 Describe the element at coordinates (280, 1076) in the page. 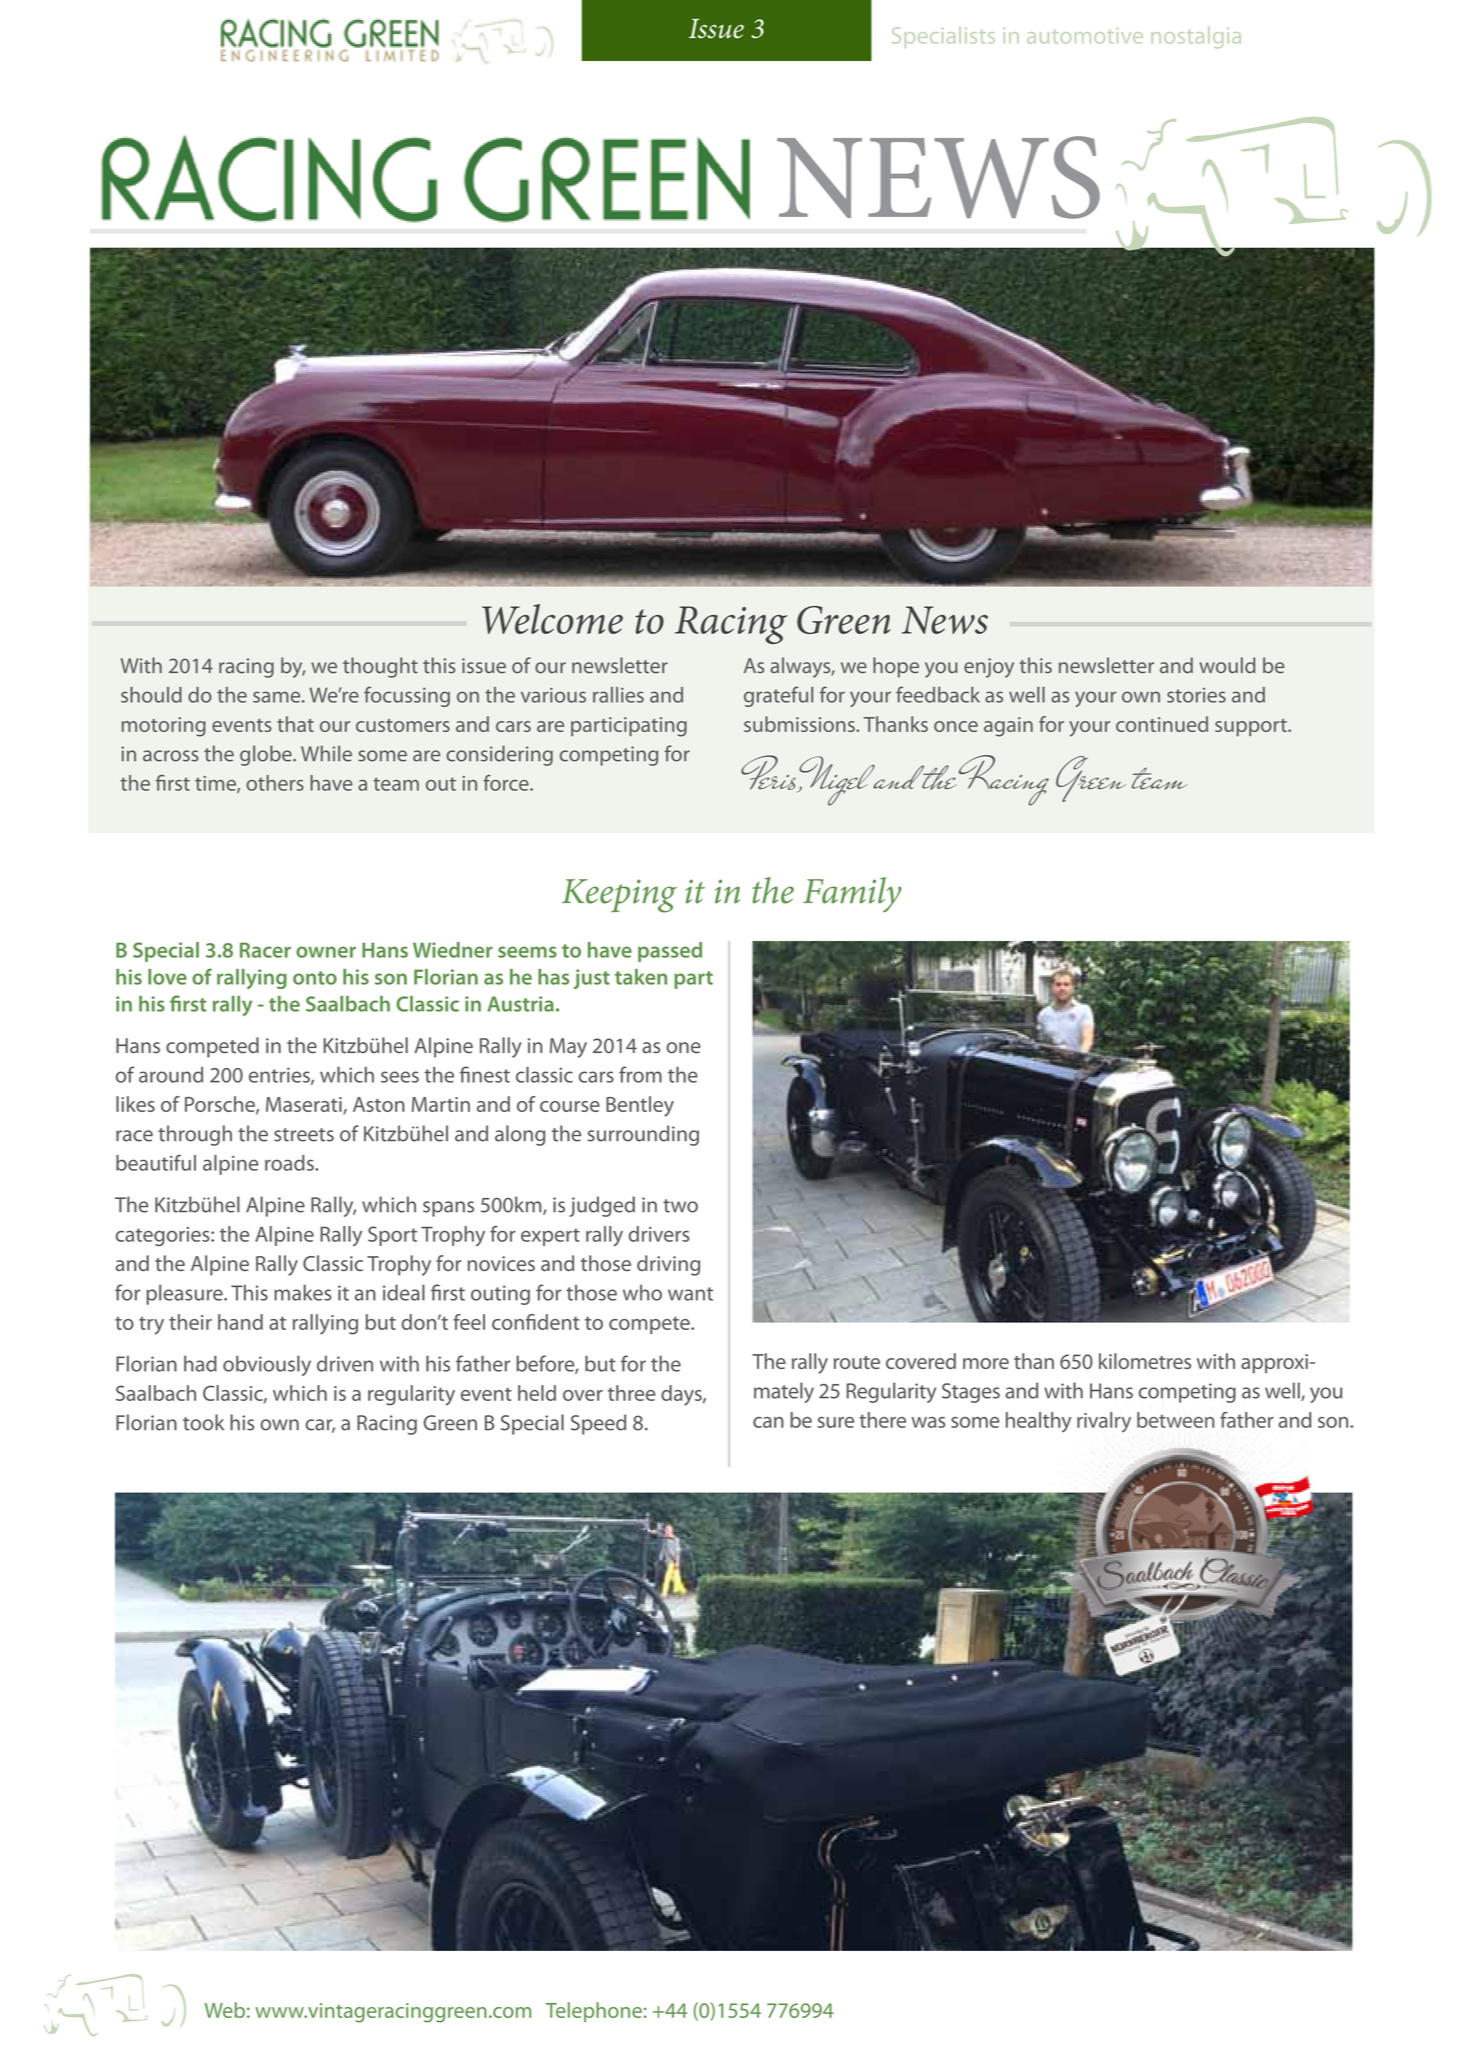

I see `entries` at that location.
